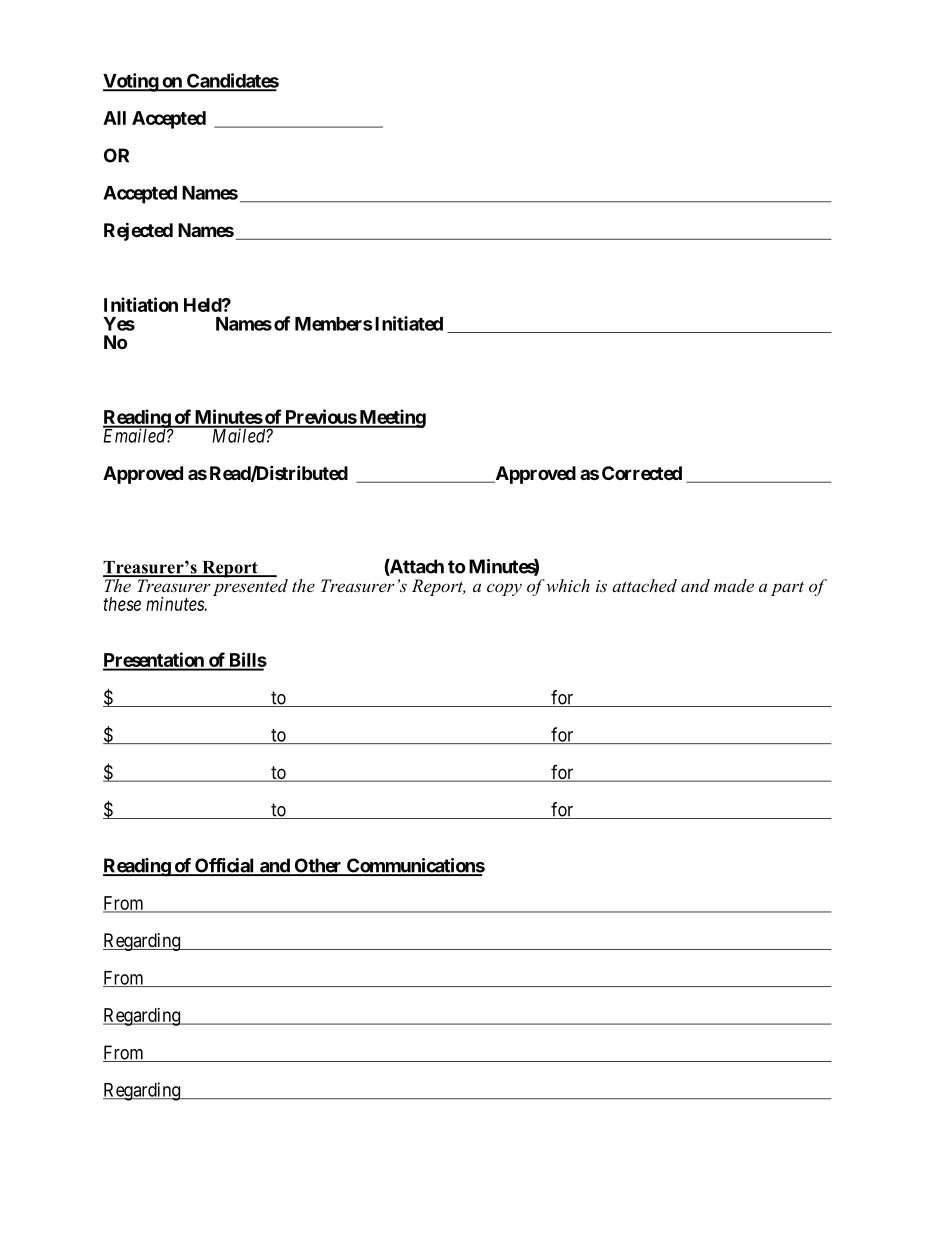 The width and height of the document is (952, 1233). What do you see at coordinates (504, 589) in the document?
I see `copy` at bounding box center [504, 589].
